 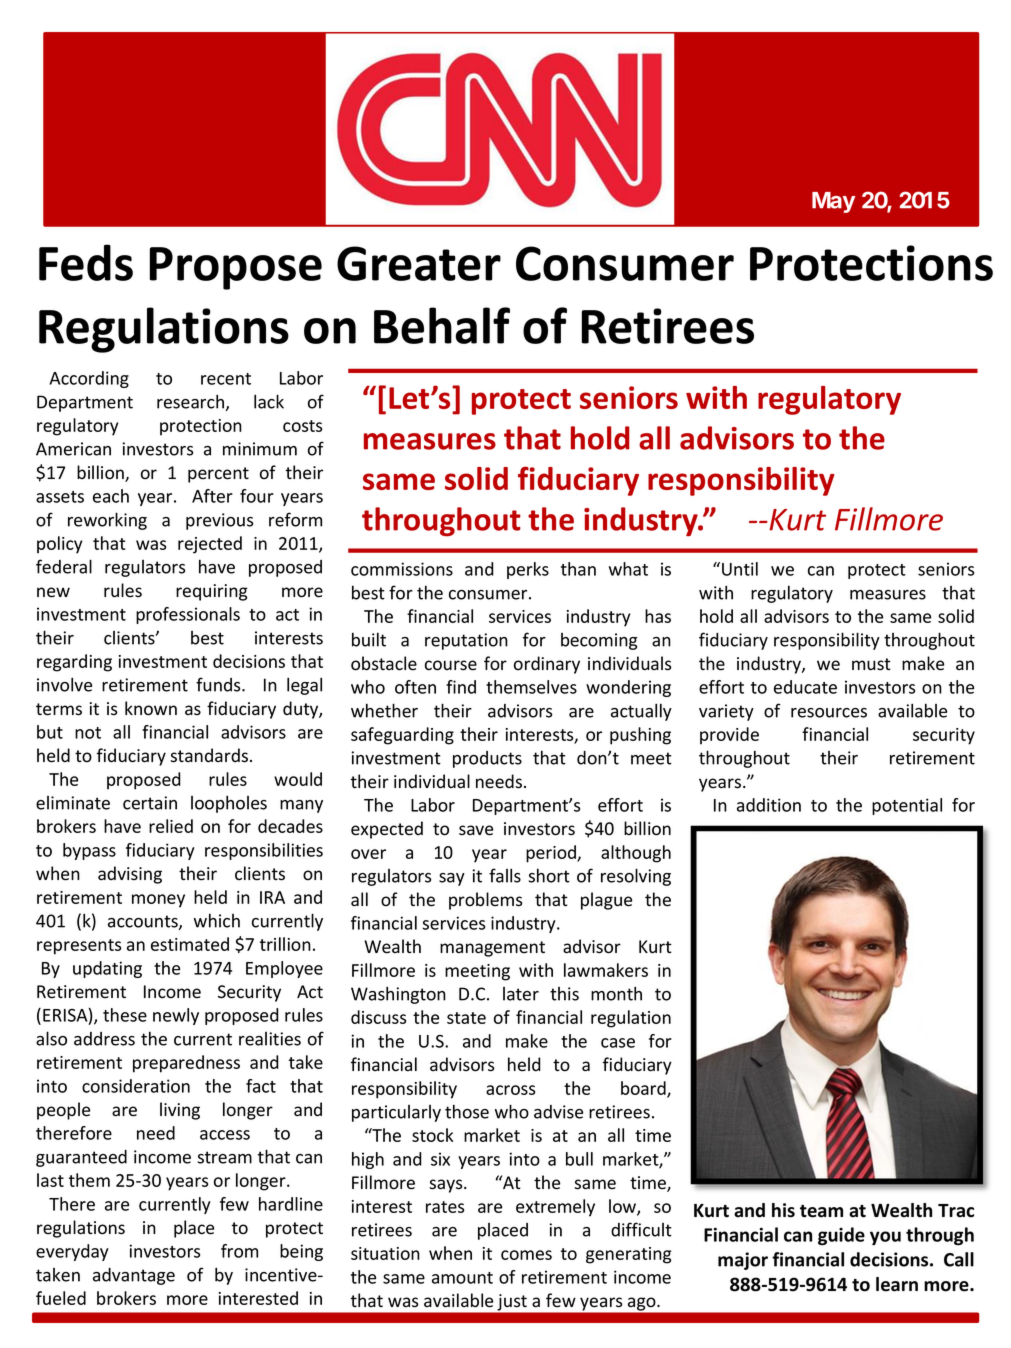 What do you see at coordinates (833, 202) in the screenshot?
I see `May` at bounding box center [833, 202].
